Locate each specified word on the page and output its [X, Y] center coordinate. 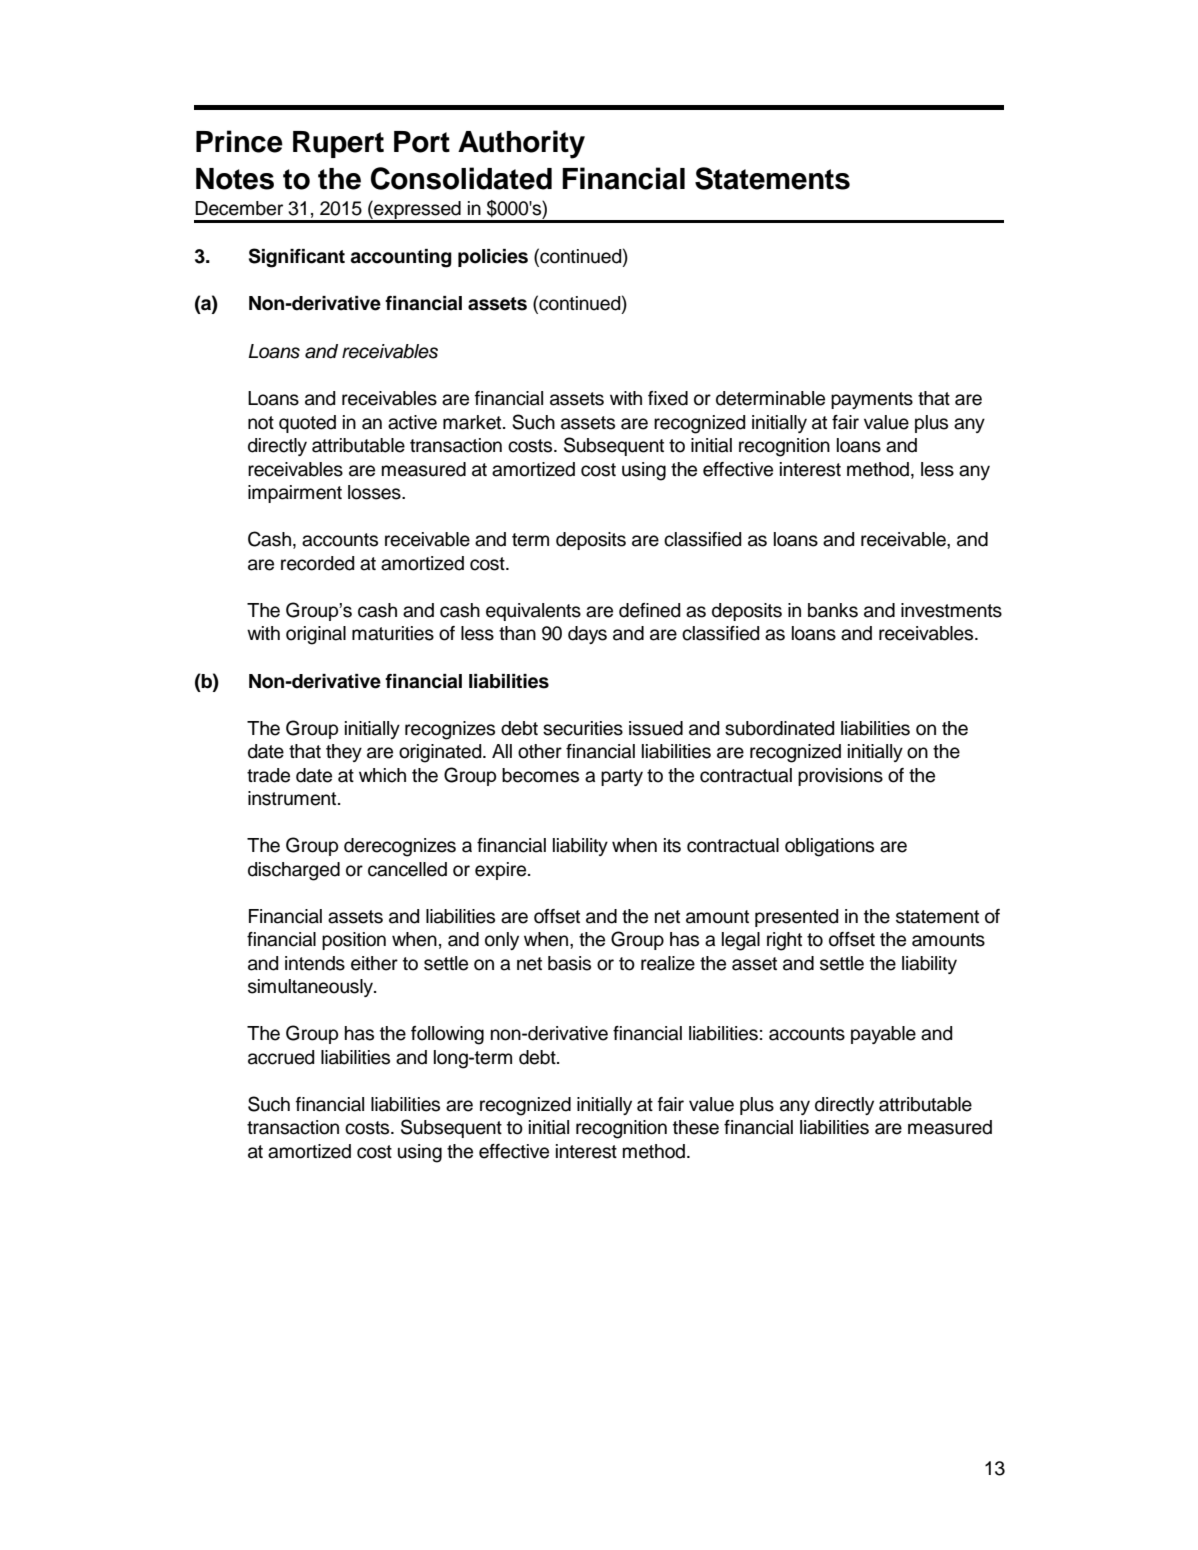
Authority [521, 144]
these [696, 1127]
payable [883, 1035]
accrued [281, 1057]
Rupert [338, 144]
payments [872, 400]
